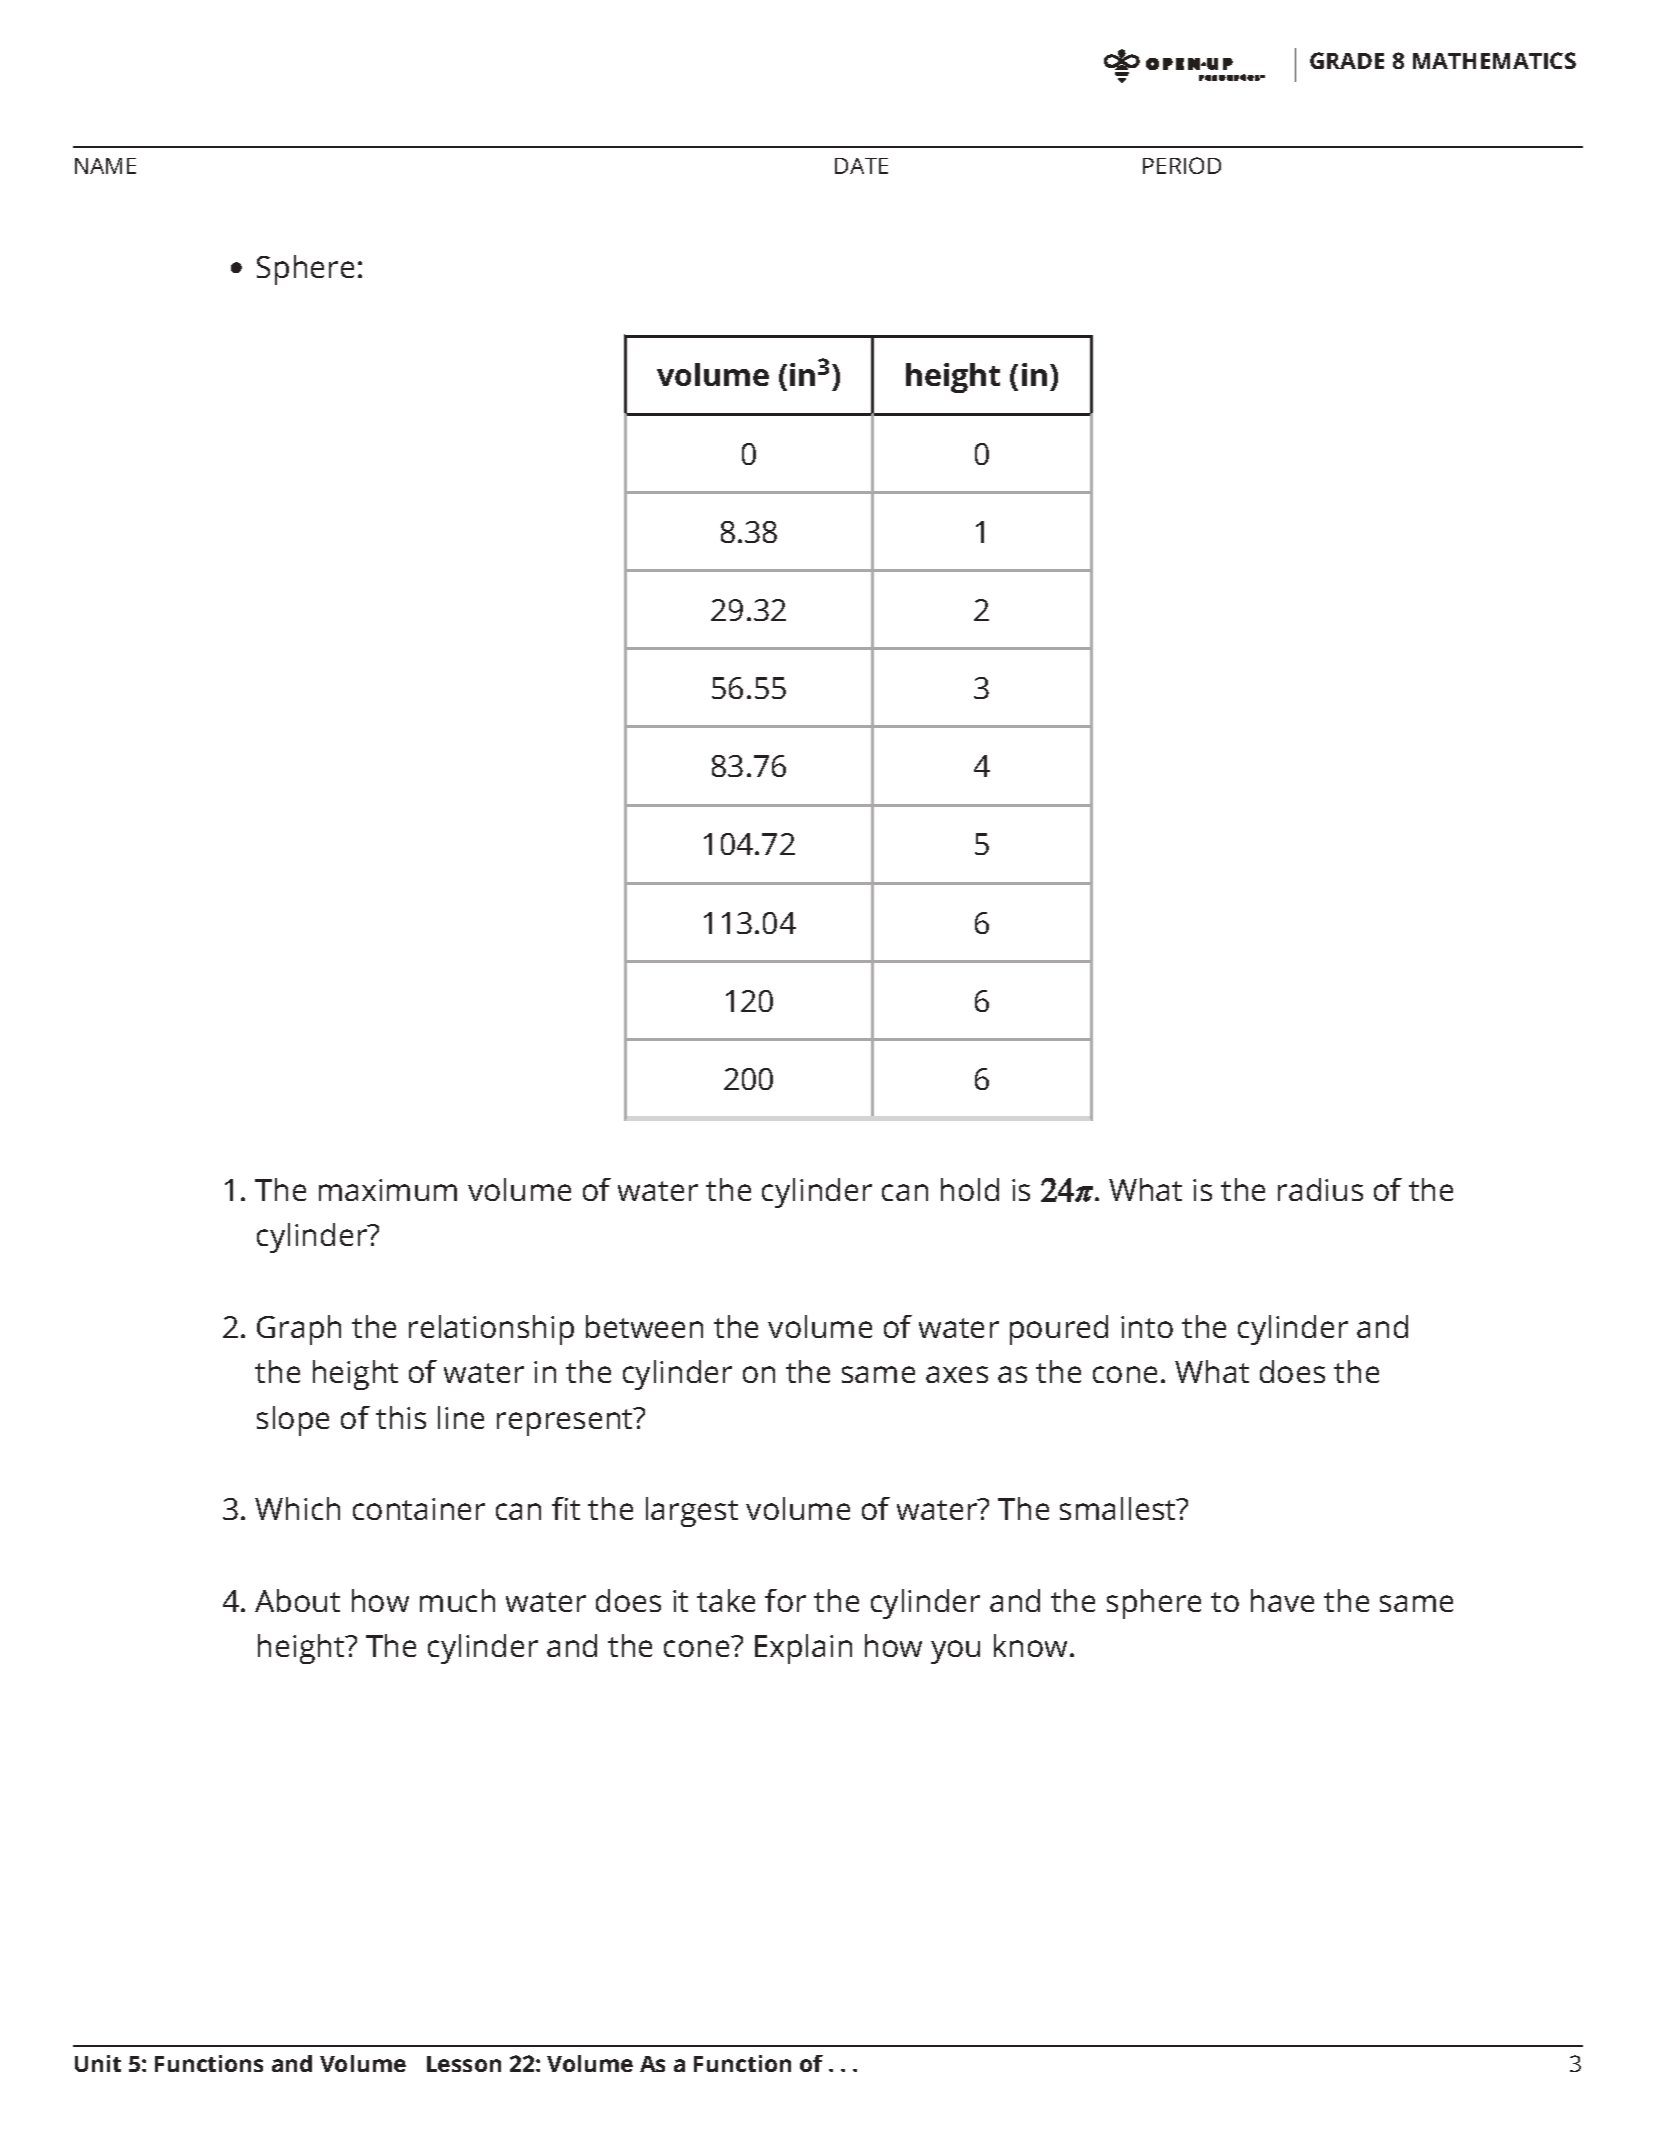  Describe the element at coordinates (861, 166) in the screenshot. I see `DATE` at that location.
